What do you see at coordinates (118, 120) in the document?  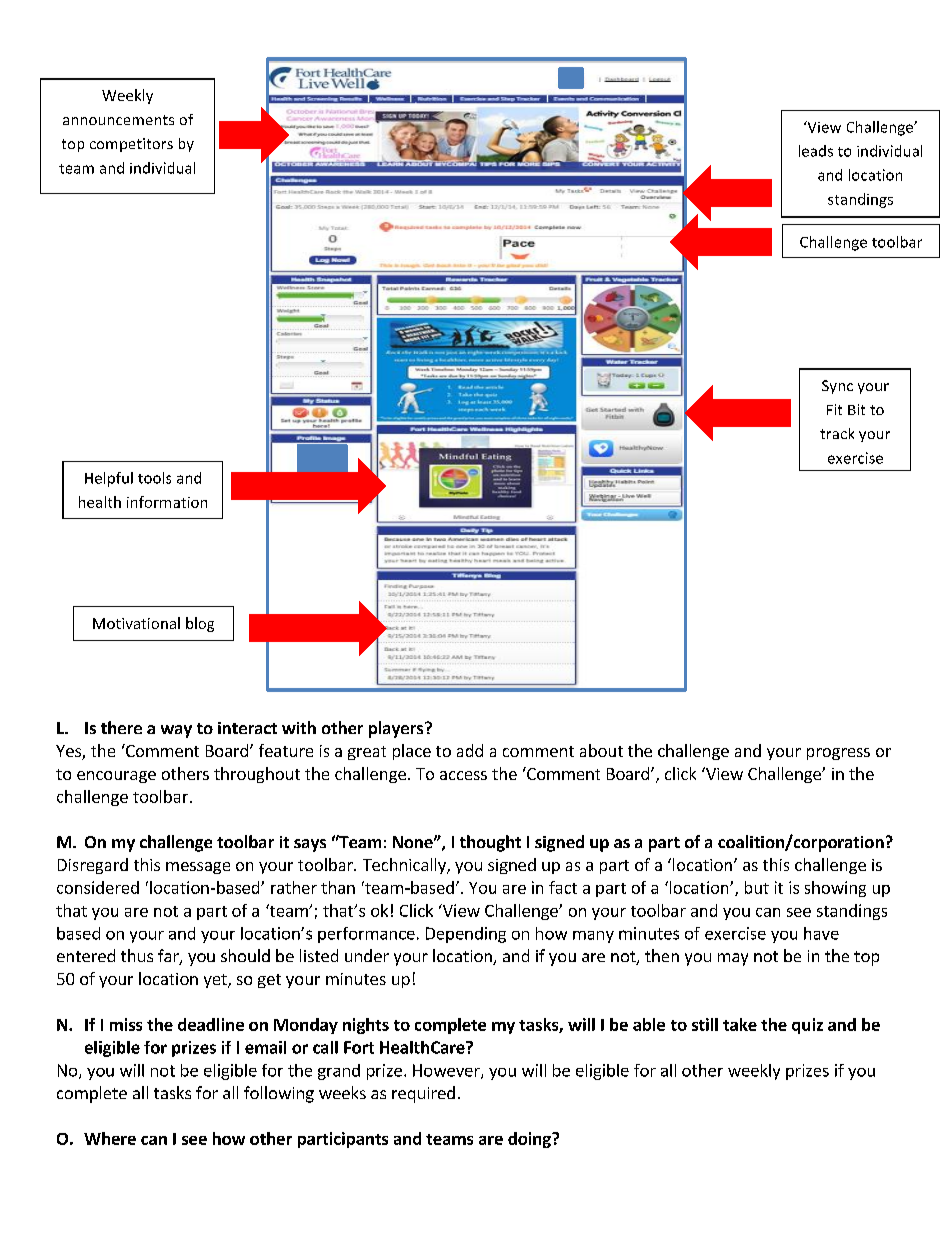 I see `announcements` at bounding box center [118, 120].
